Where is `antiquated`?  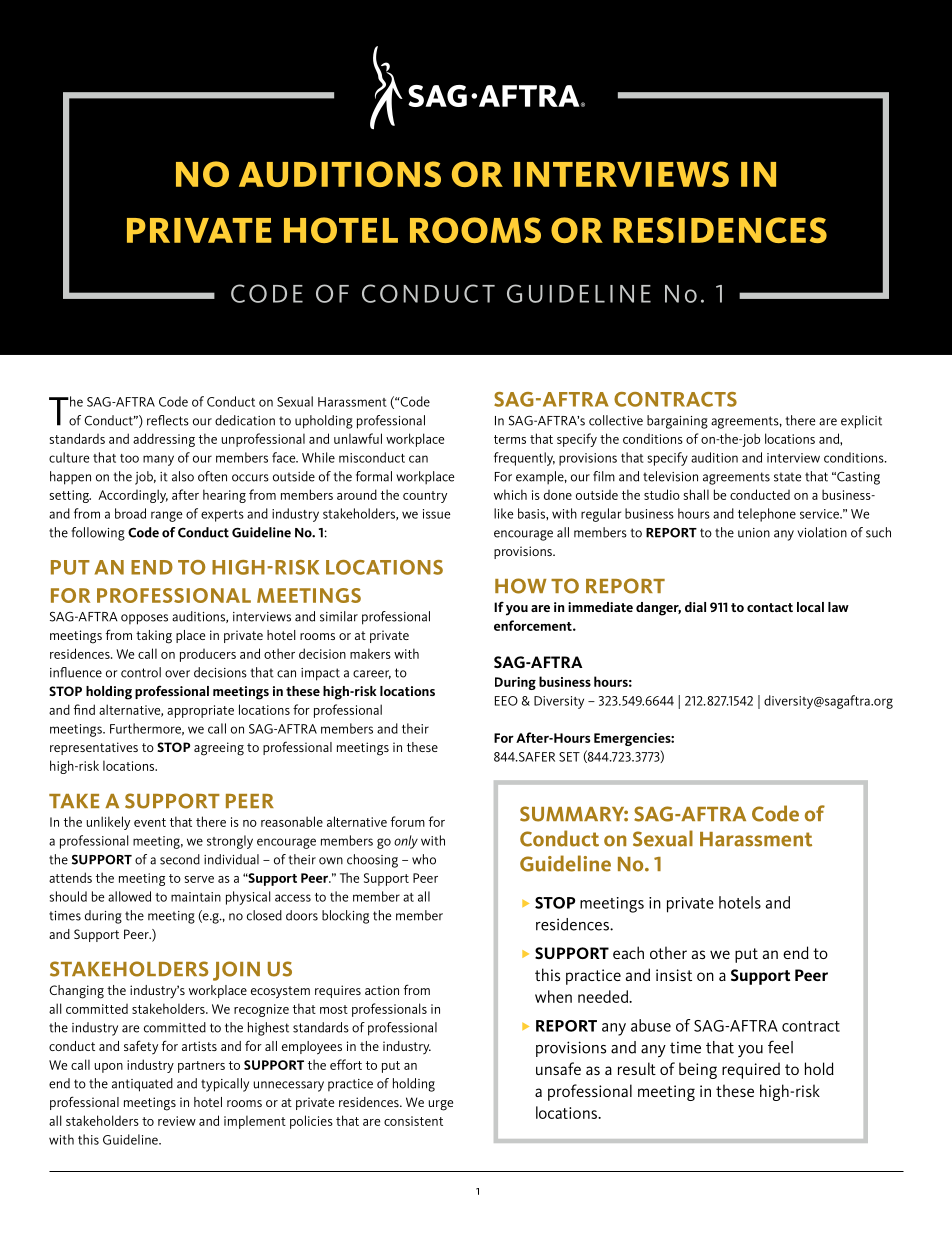
antiquated is located at coordinates (142, 1085).
